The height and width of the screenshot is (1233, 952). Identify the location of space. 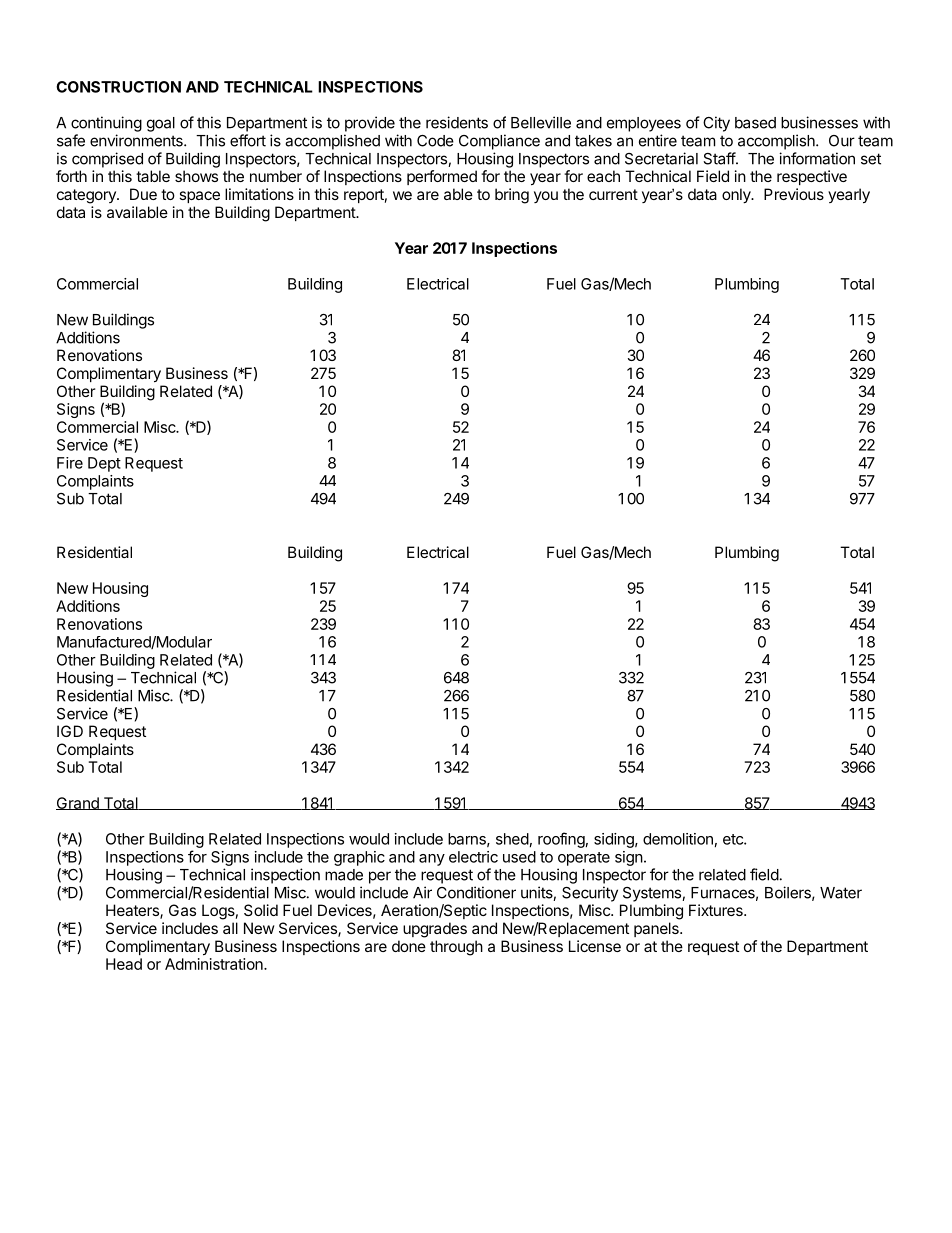
(199, 197).
